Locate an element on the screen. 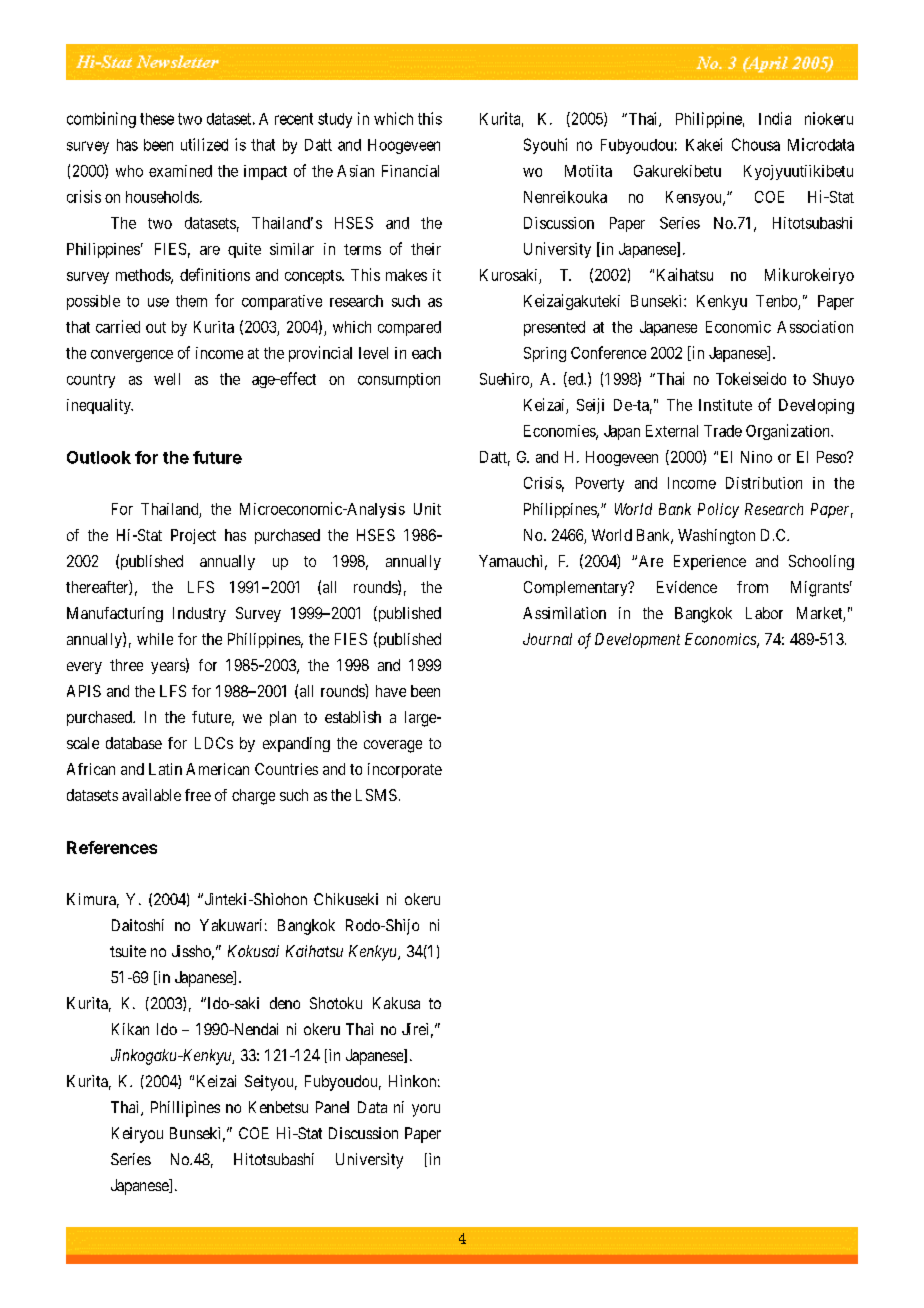 The image size is (924, 1308). utilized is located at coordinates (204, 144).
